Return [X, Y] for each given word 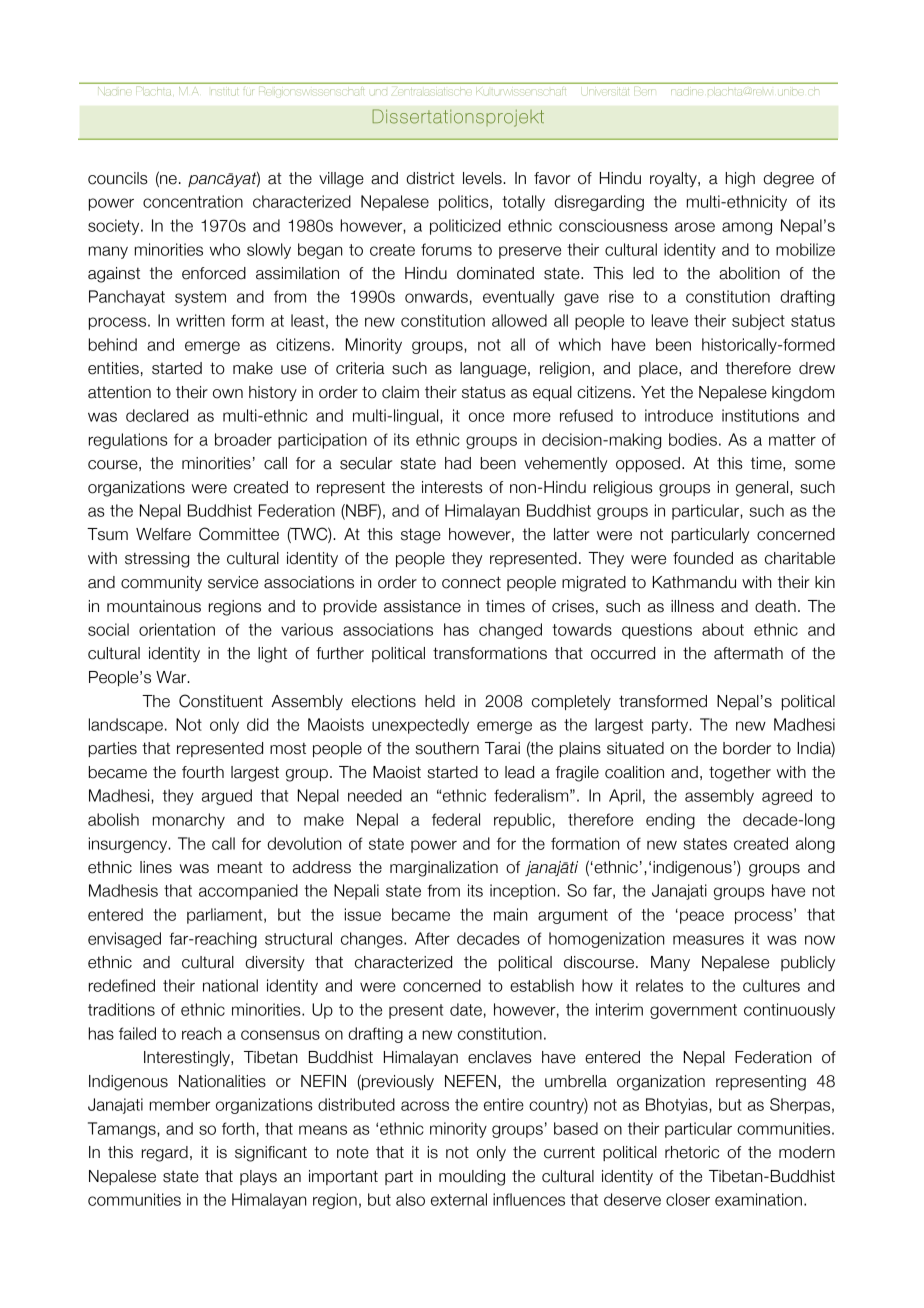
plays [258, 1177]
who [224, 249]
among [747, 228]
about [723, 629]
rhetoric [692, 1152]
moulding [472, 1178]
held [440, 701]
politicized [465, 227]
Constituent [221, 701]
